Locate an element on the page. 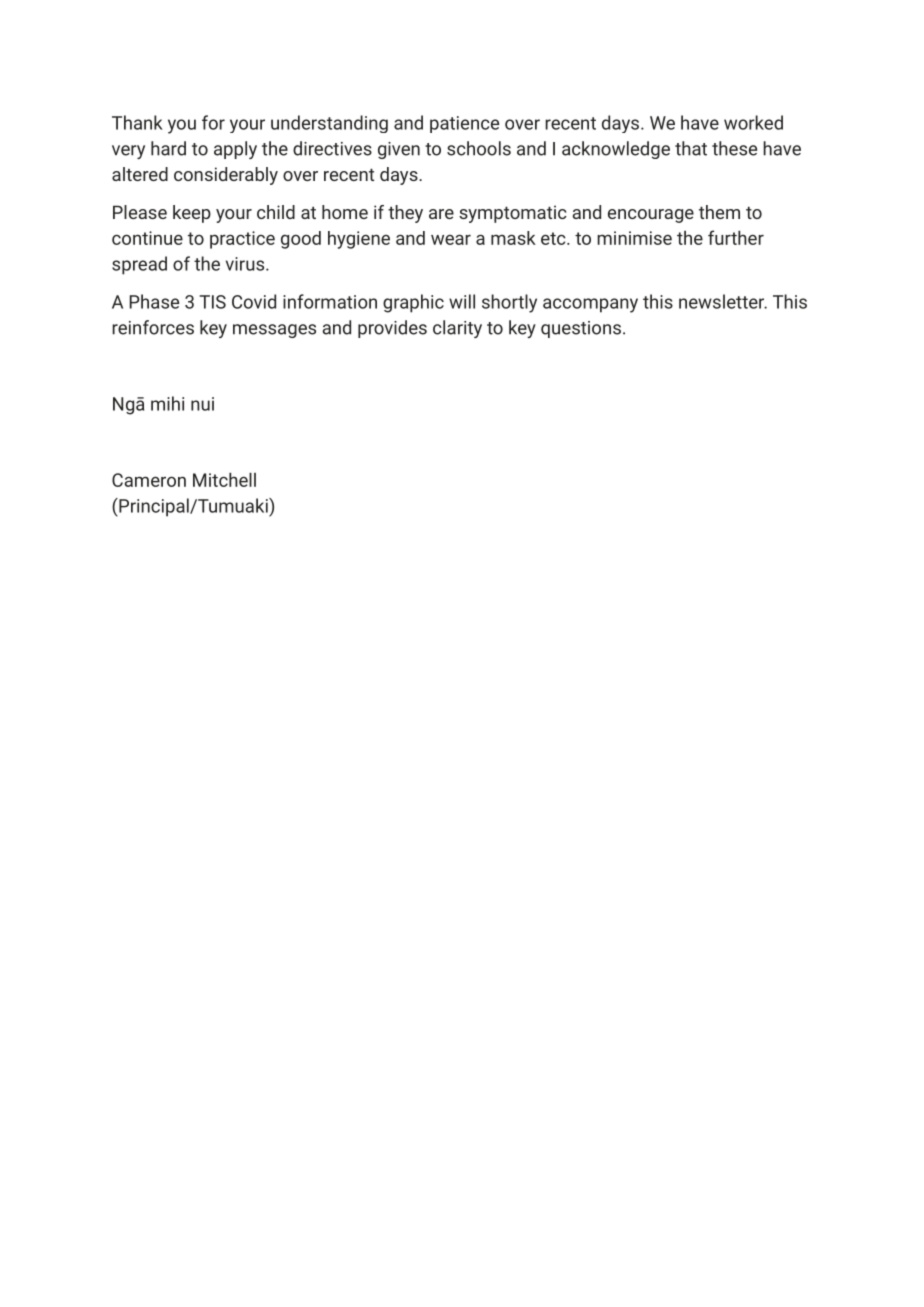  hard is located at coordinates (168, 148).
